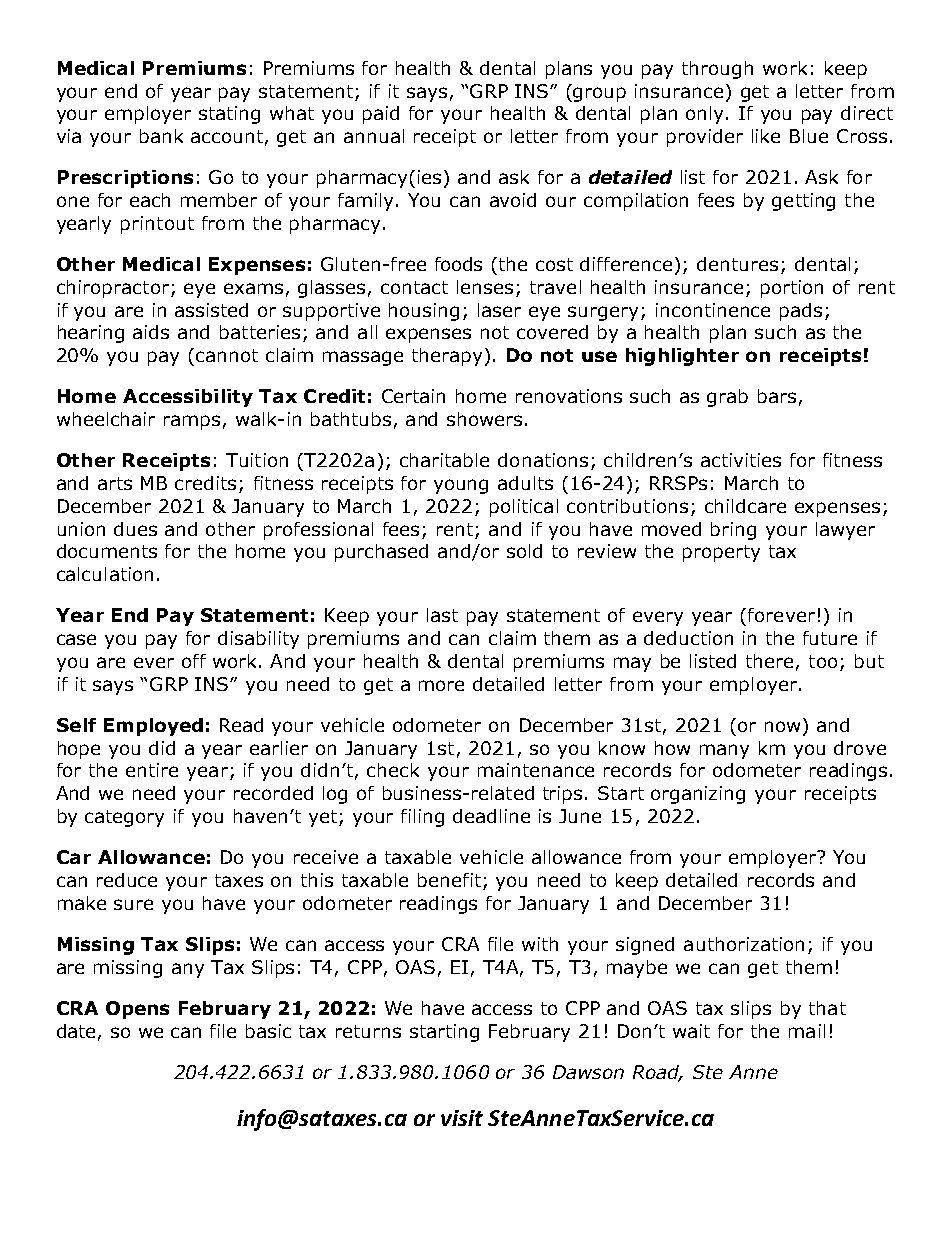 Image resolution: width=952 pixels, height=1233 pixels. Describe the element at coordinates (105, 574) in the document. I see `calculation` at that location.
